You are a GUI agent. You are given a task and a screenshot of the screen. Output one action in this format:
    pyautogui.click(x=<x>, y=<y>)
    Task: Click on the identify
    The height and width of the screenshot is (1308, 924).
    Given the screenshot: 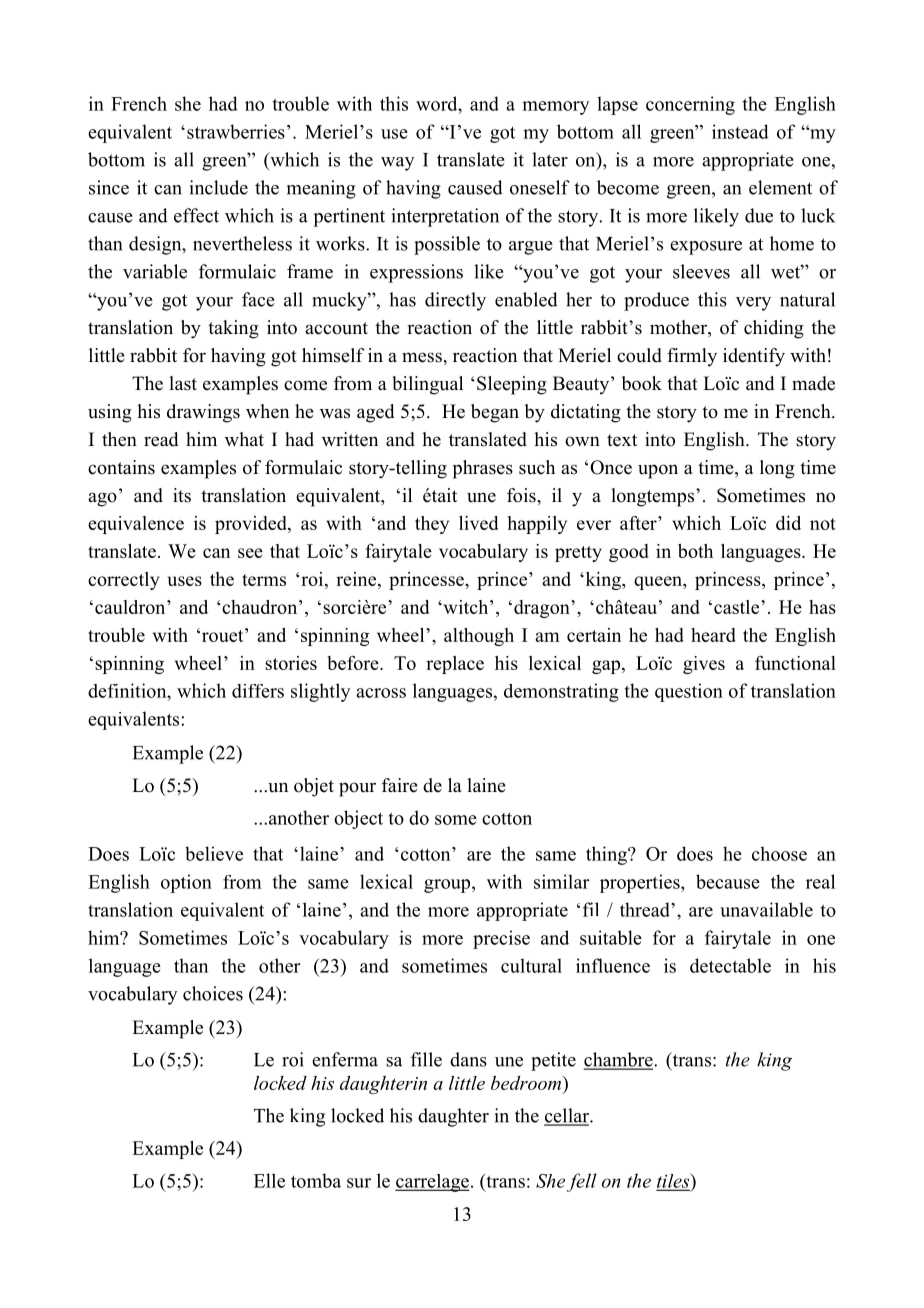 What is the action you would take?
    pyautogui.click(x=754, y=357)
